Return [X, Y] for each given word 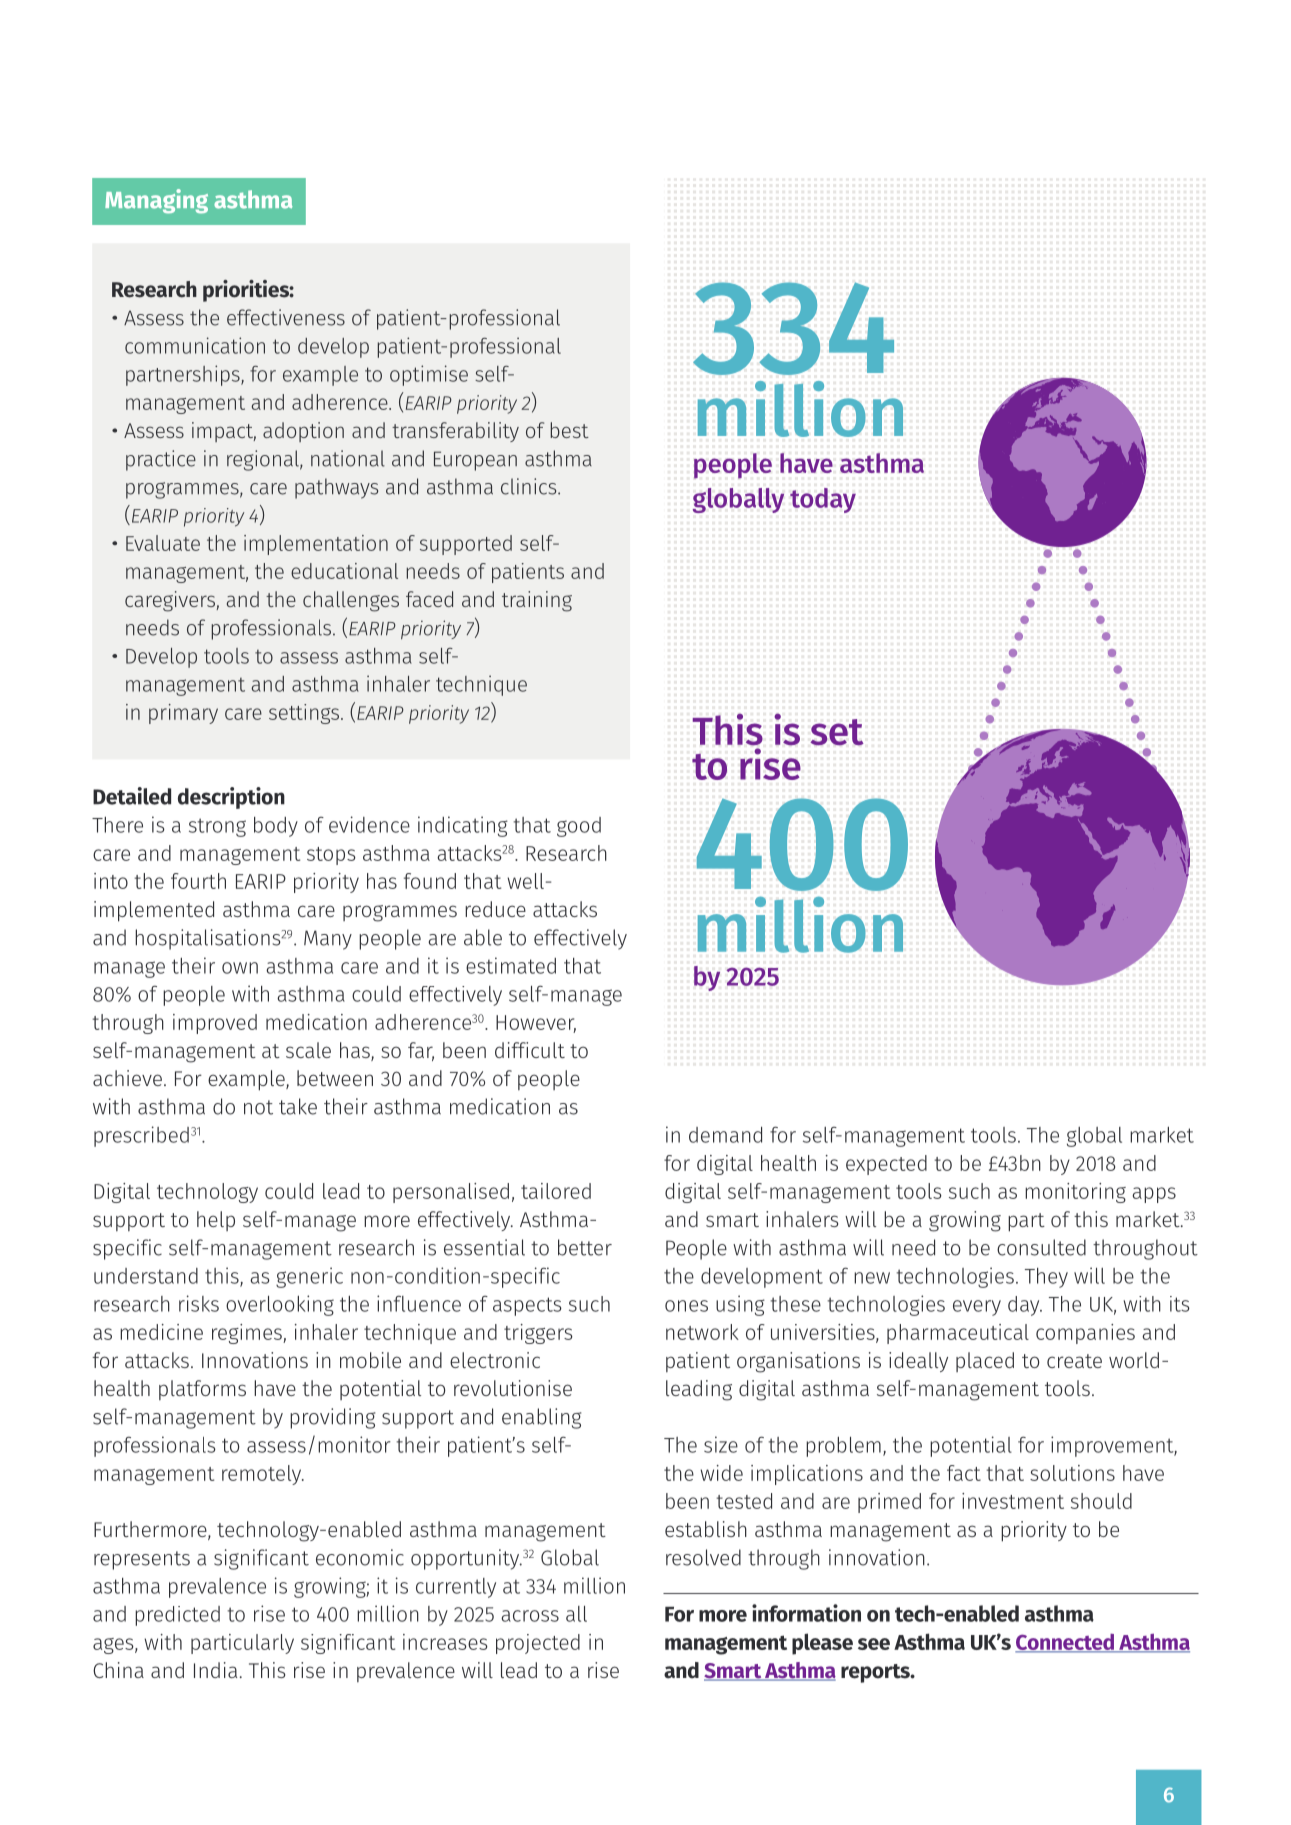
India [215, 1670]
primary [183, 714]
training [537, 601]
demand [725, 1135]
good [579, 827]
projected [538, 1644]
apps [1154, 1195]
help [216, 1221]
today [823, 500]
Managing [156, 201]
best [570, 430]
